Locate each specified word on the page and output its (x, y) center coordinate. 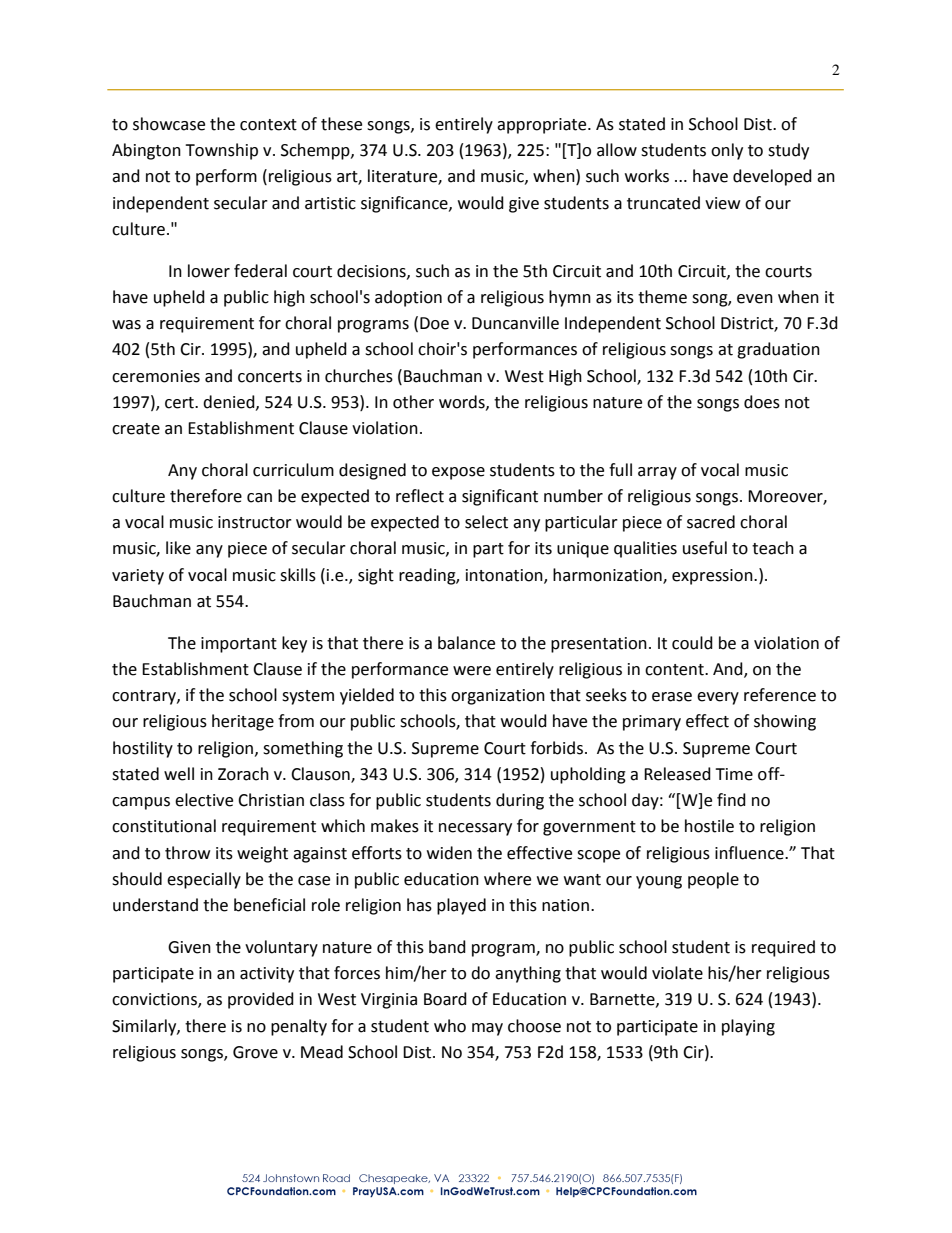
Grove (255, 1052)
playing (748, 1027)
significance (405, 204)
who (450, 1026)
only (727, 151)
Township (221, 151)
